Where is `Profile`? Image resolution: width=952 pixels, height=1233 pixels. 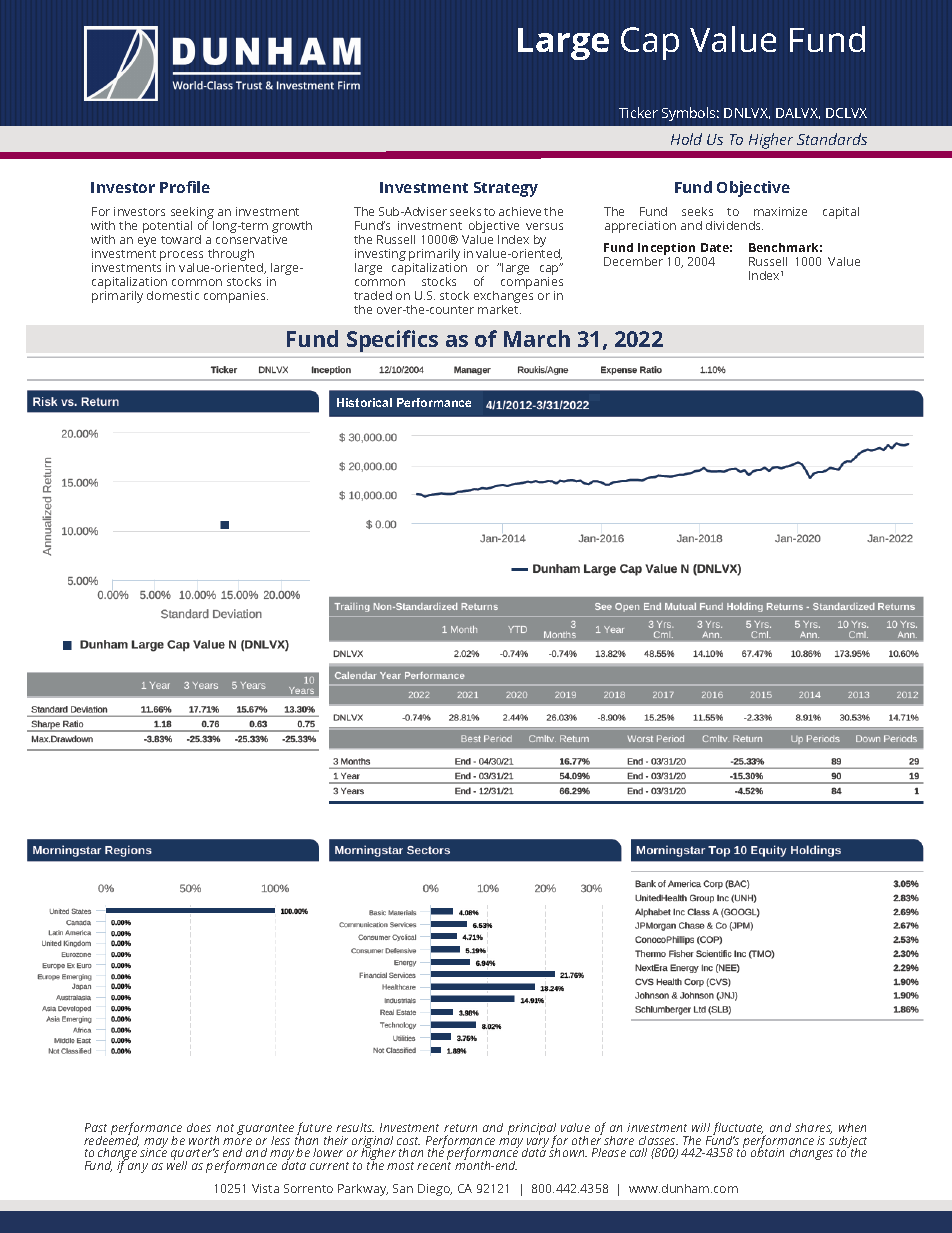 Profile is located at coordinates (185, 187).
